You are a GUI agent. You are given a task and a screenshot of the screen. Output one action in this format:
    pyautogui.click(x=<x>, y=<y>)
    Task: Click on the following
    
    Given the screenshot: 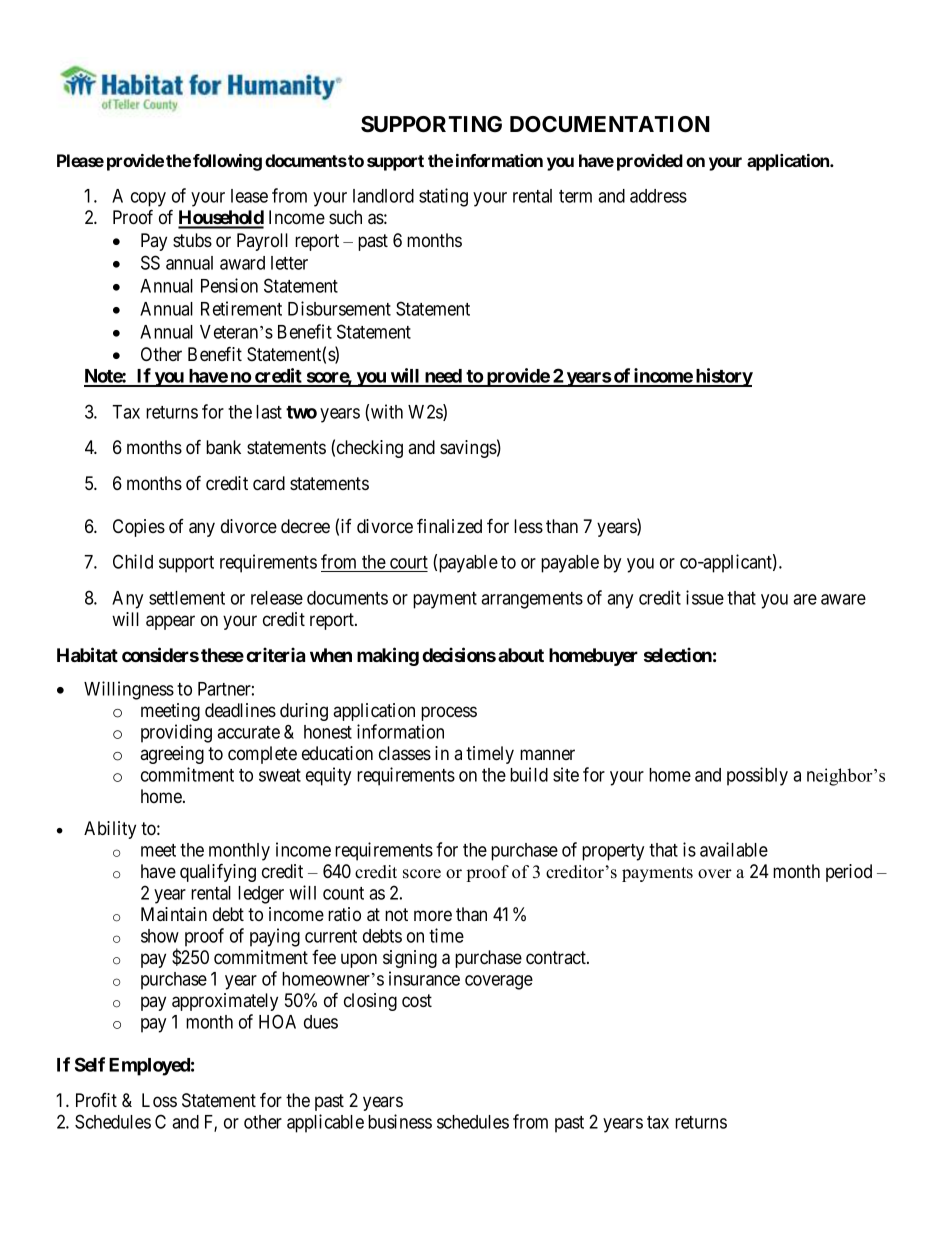 What is the action you would take?
    pyautogui.click(x=227, y=162)
